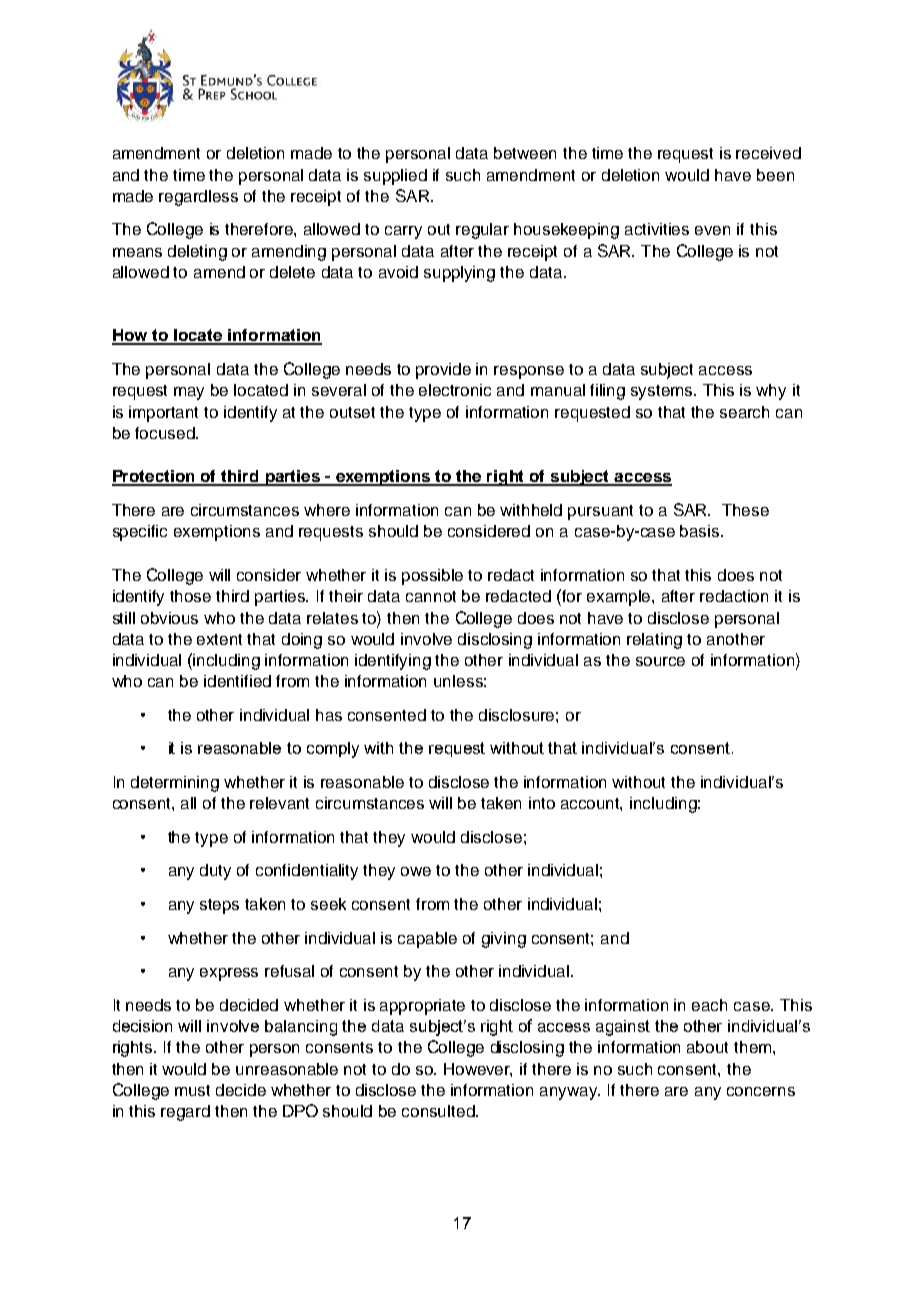 The image size is (924, 1308). I want to click on These, so click(745, 510).
